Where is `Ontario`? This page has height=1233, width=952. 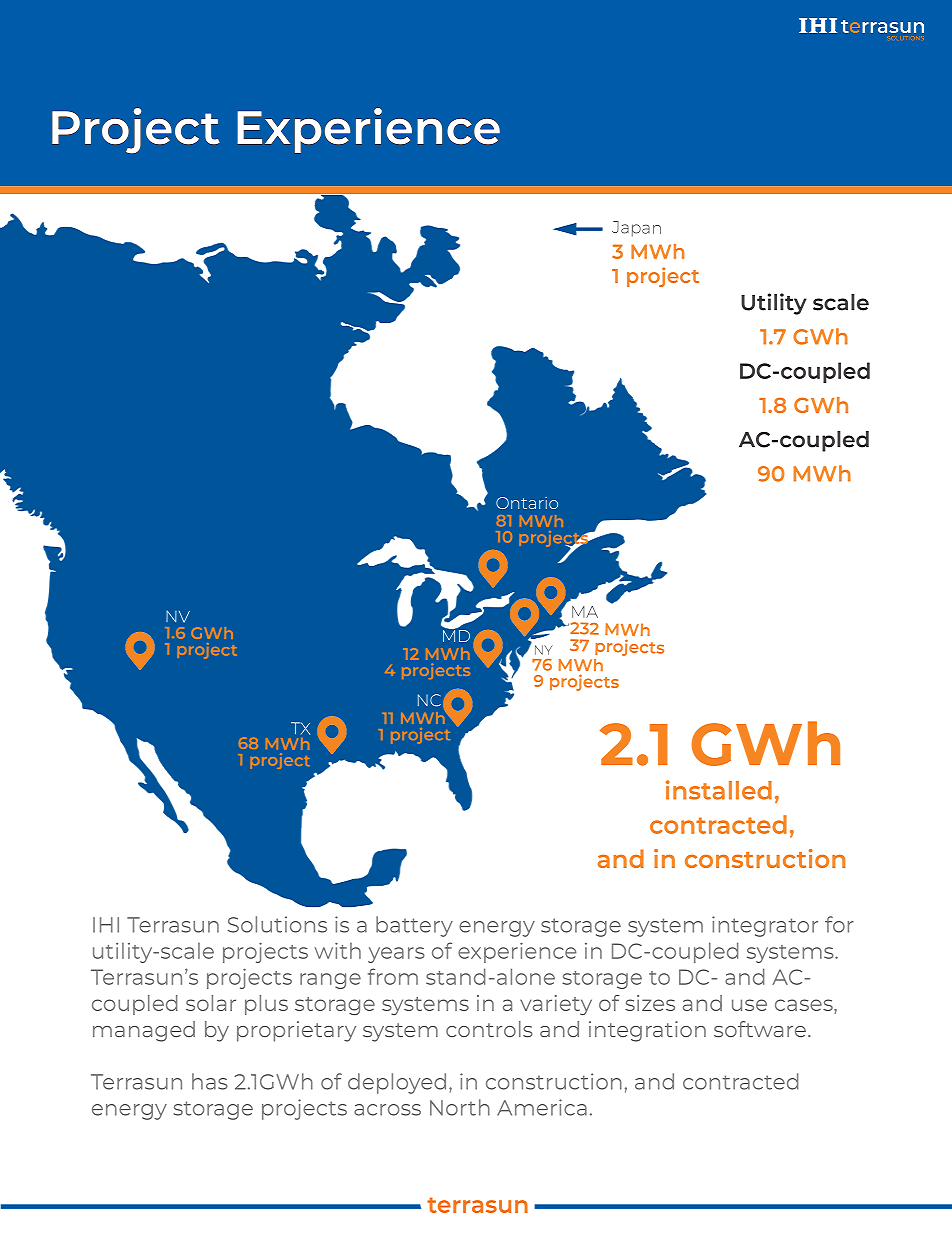
Ontario is located at coordinates (527, 503).
